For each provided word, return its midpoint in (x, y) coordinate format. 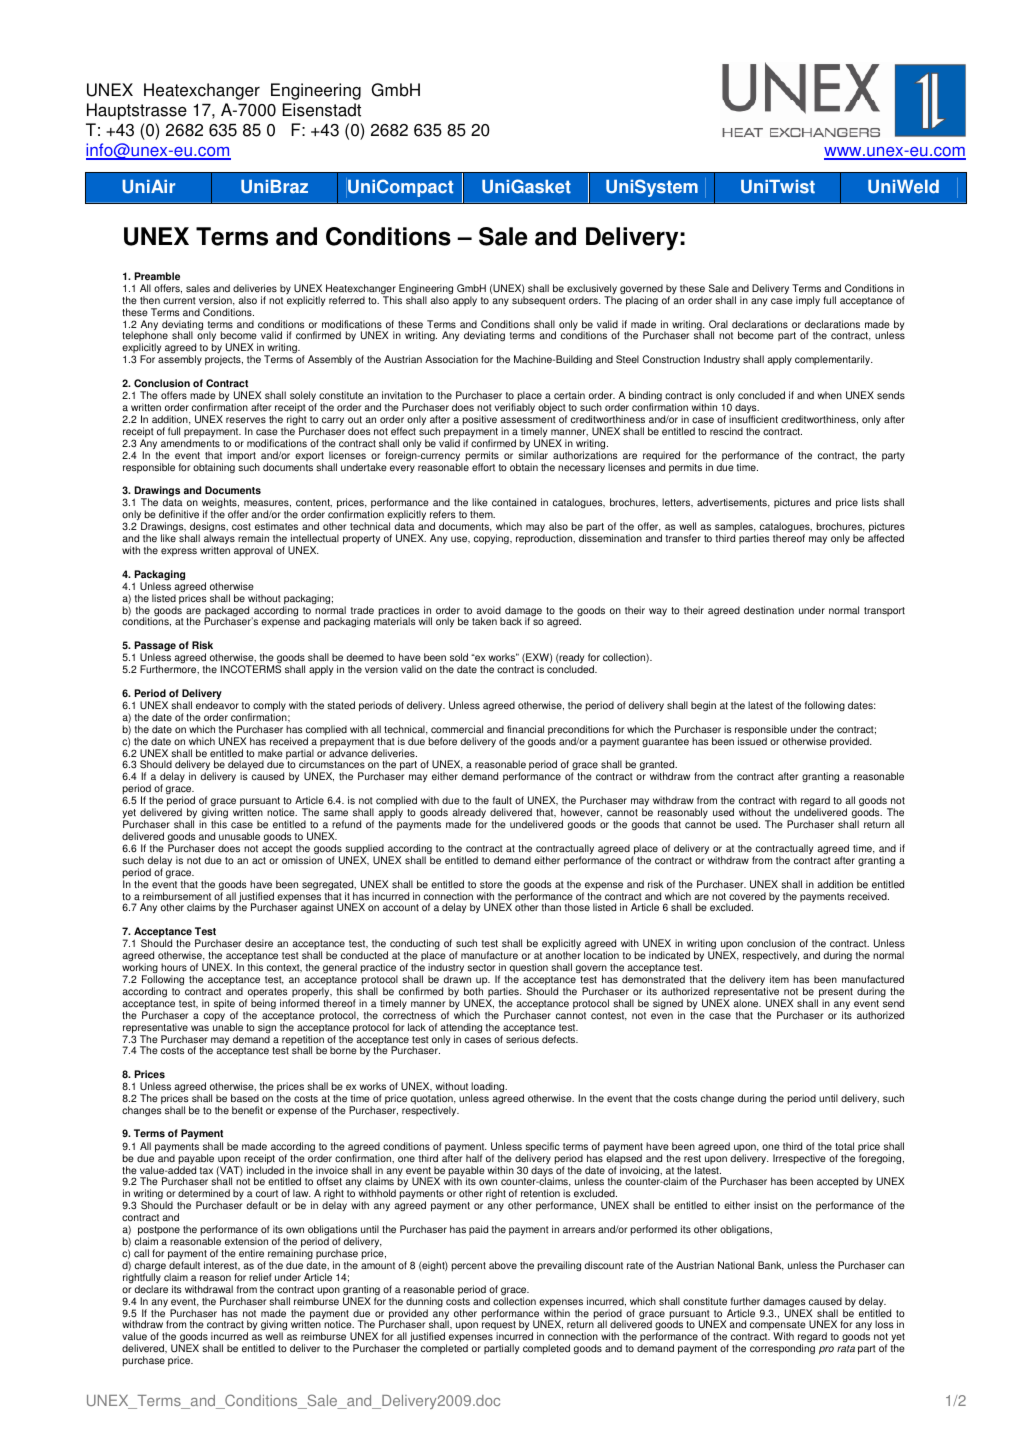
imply (808, 301)
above (503, 1265)
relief (260, 1277)
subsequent (539, 301)
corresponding (782, 1349)
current (179, 301)
